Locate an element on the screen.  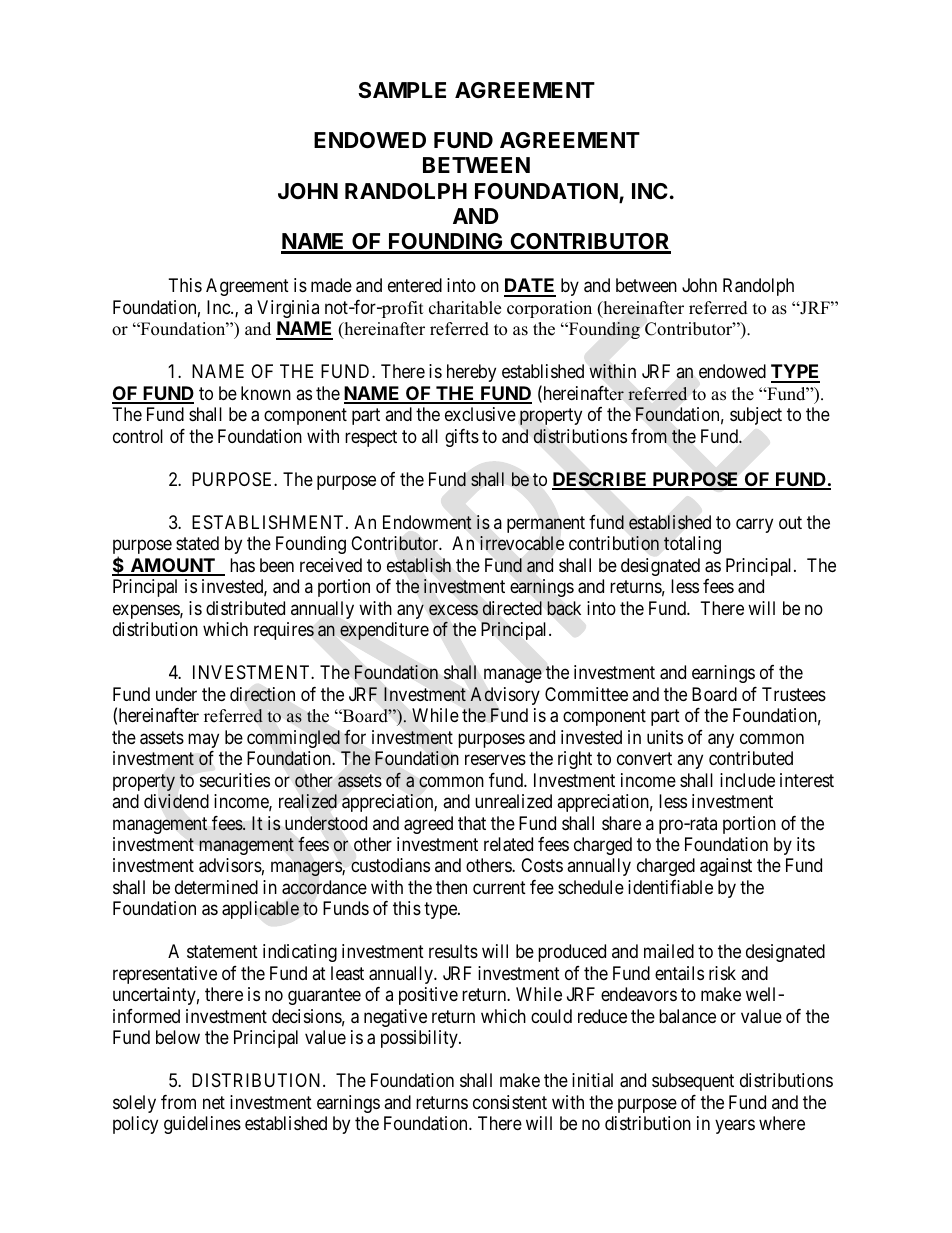
may is located at coordinates (203, 740).
